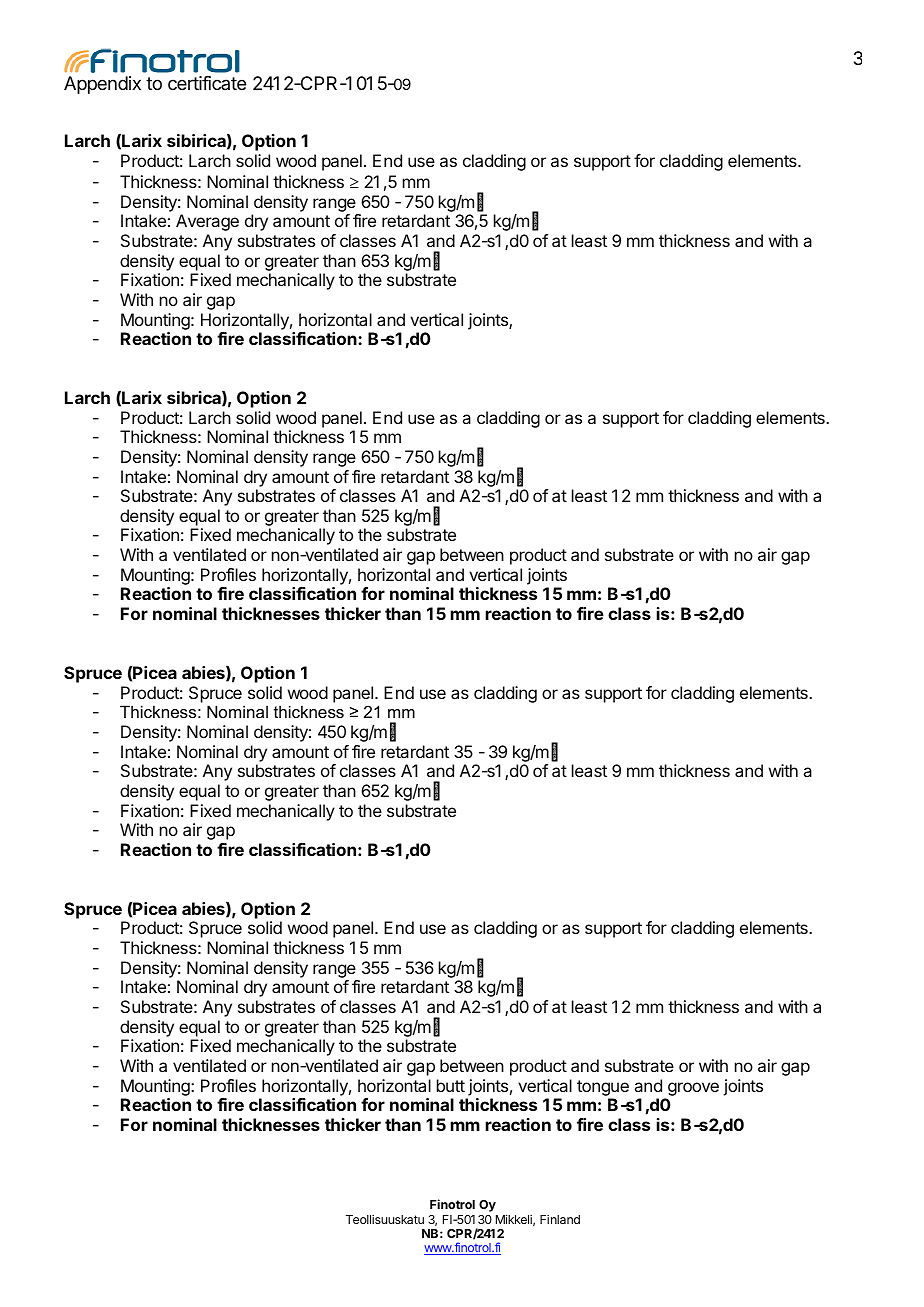  I want to click on Appendix, so click(102, 85).
